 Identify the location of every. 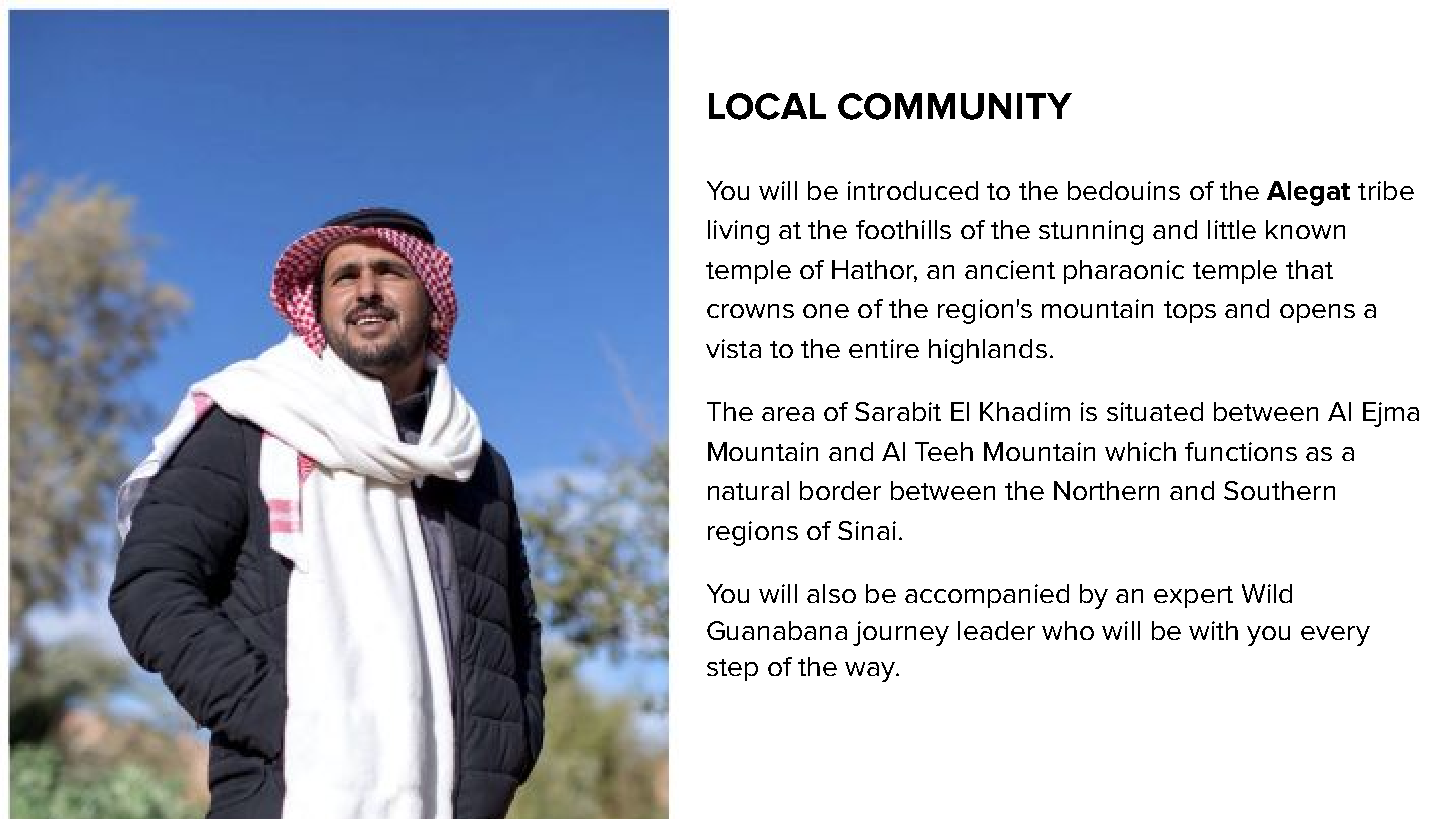
(1335, 636).
